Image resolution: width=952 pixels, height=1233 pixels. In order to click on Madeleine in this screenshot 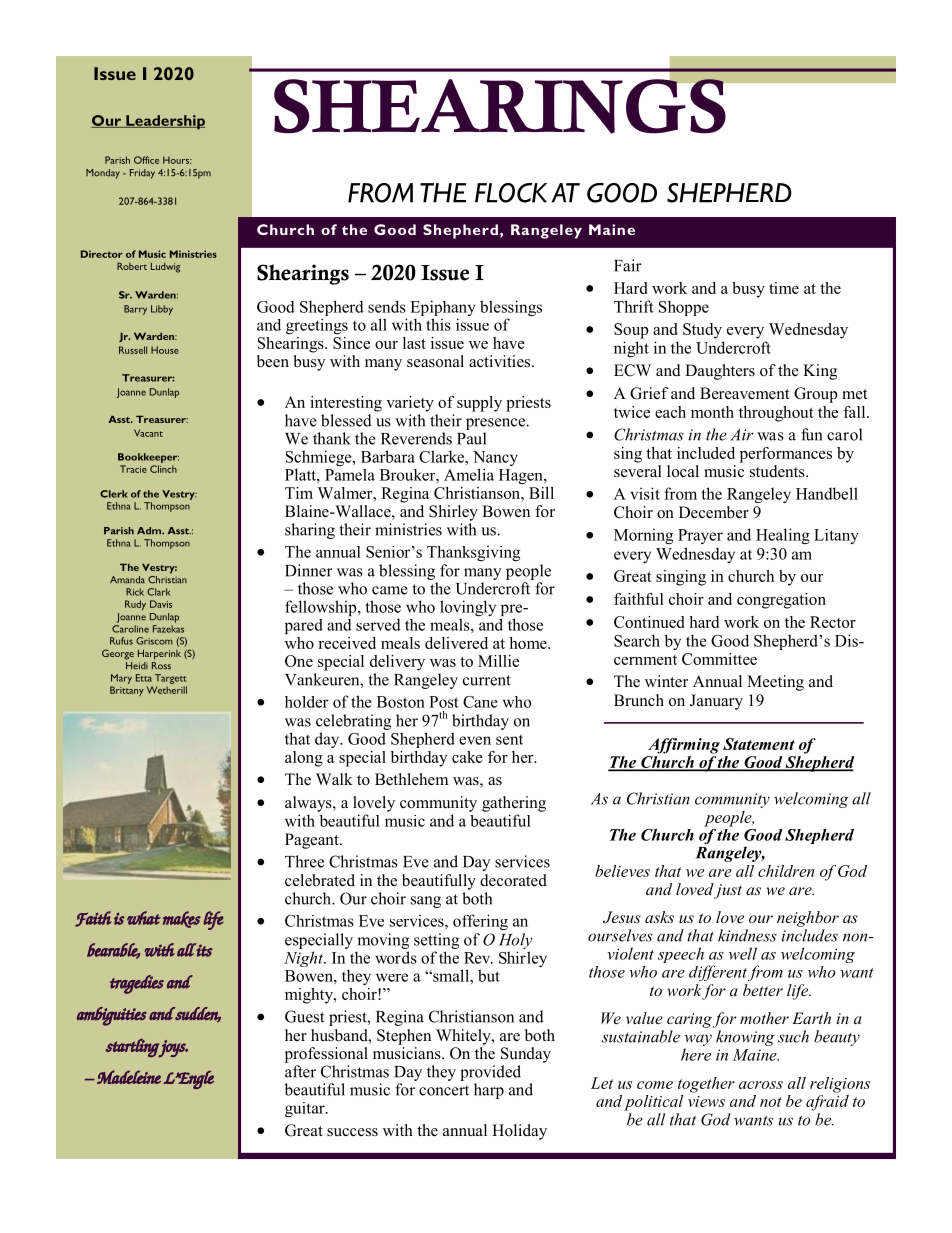, I will do `click(129, 1077)`.
